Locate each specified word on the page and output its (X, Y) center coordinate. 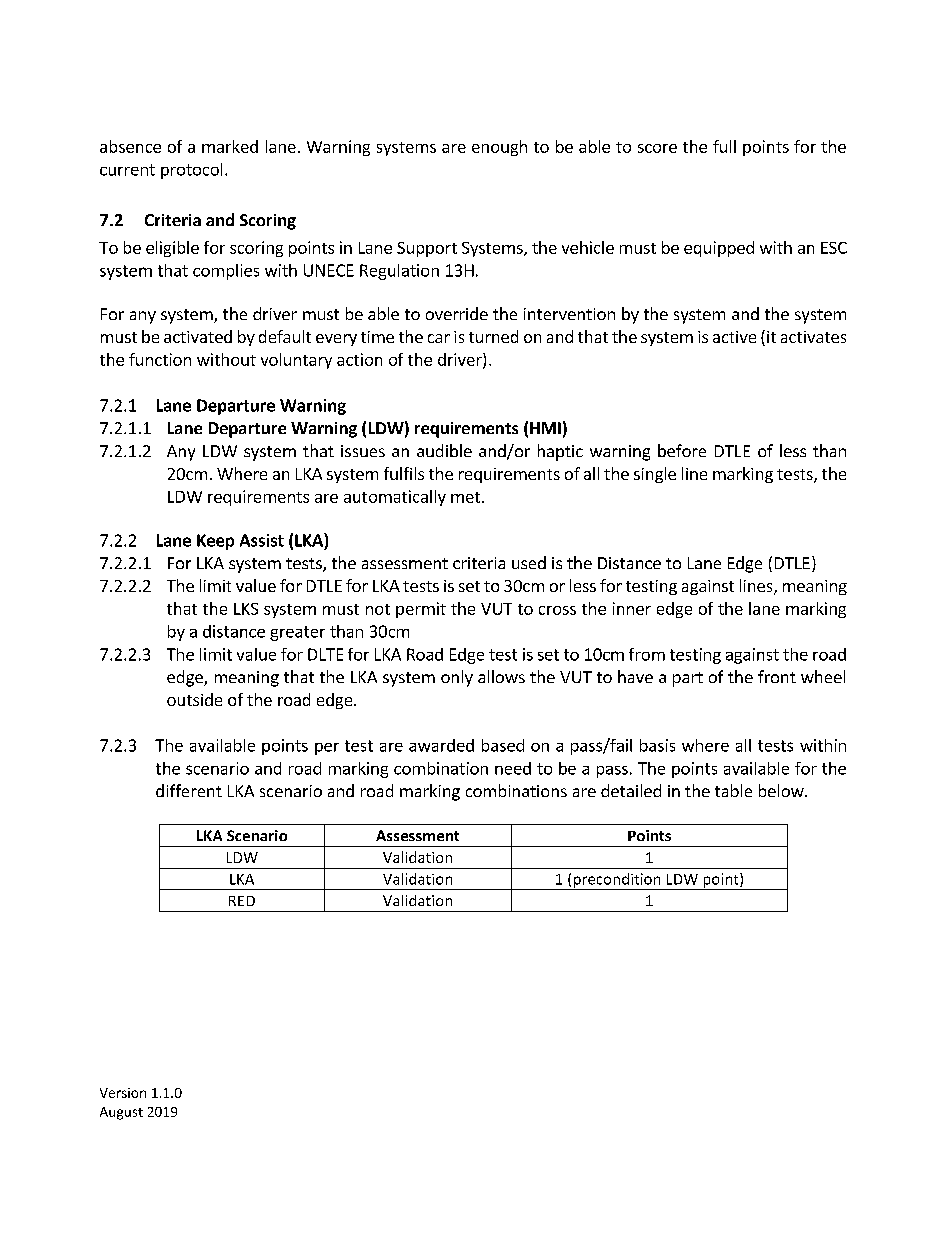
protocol (191, 171)
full (724, 146)
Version (123, 1093)
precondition (617, 881)
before (682, 450)
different (189, 790)
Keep (215, 542)
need (513, 768)
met (465, 497)
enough (499, 148)
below (782, 790)
